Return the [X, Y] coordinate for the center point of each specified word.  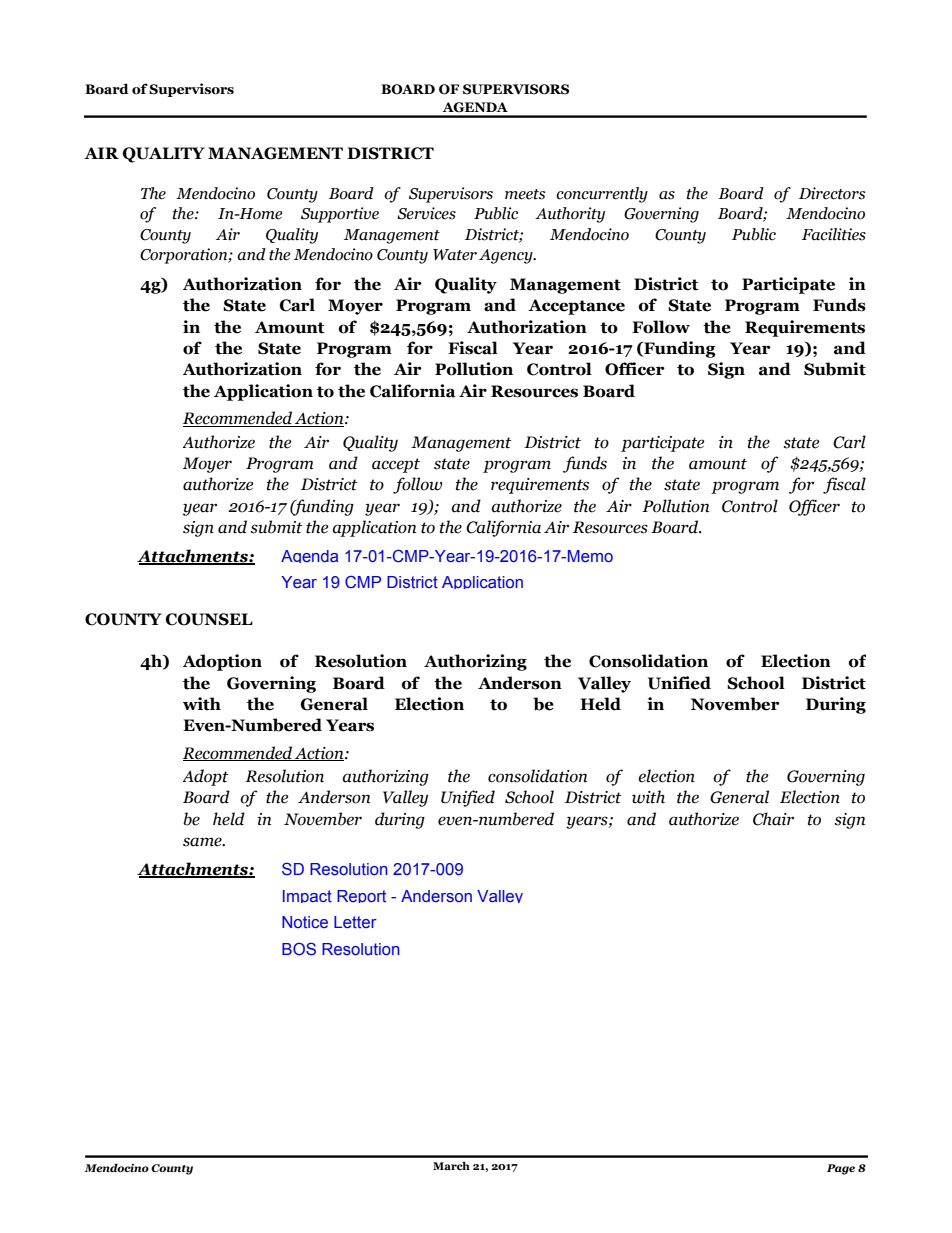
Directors [832, 193]
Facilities [834, 234]
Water [455, 255]
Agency [507, 256]
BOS [299, 949]
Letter [355, 922]
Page [841, 1169]
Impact [307, 896]
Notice [305, 922]
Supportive [340, 215]
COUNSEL [209, 619]
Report [361, 896]
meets [525, 194]
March [451, 1165]
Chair [773, 819]
